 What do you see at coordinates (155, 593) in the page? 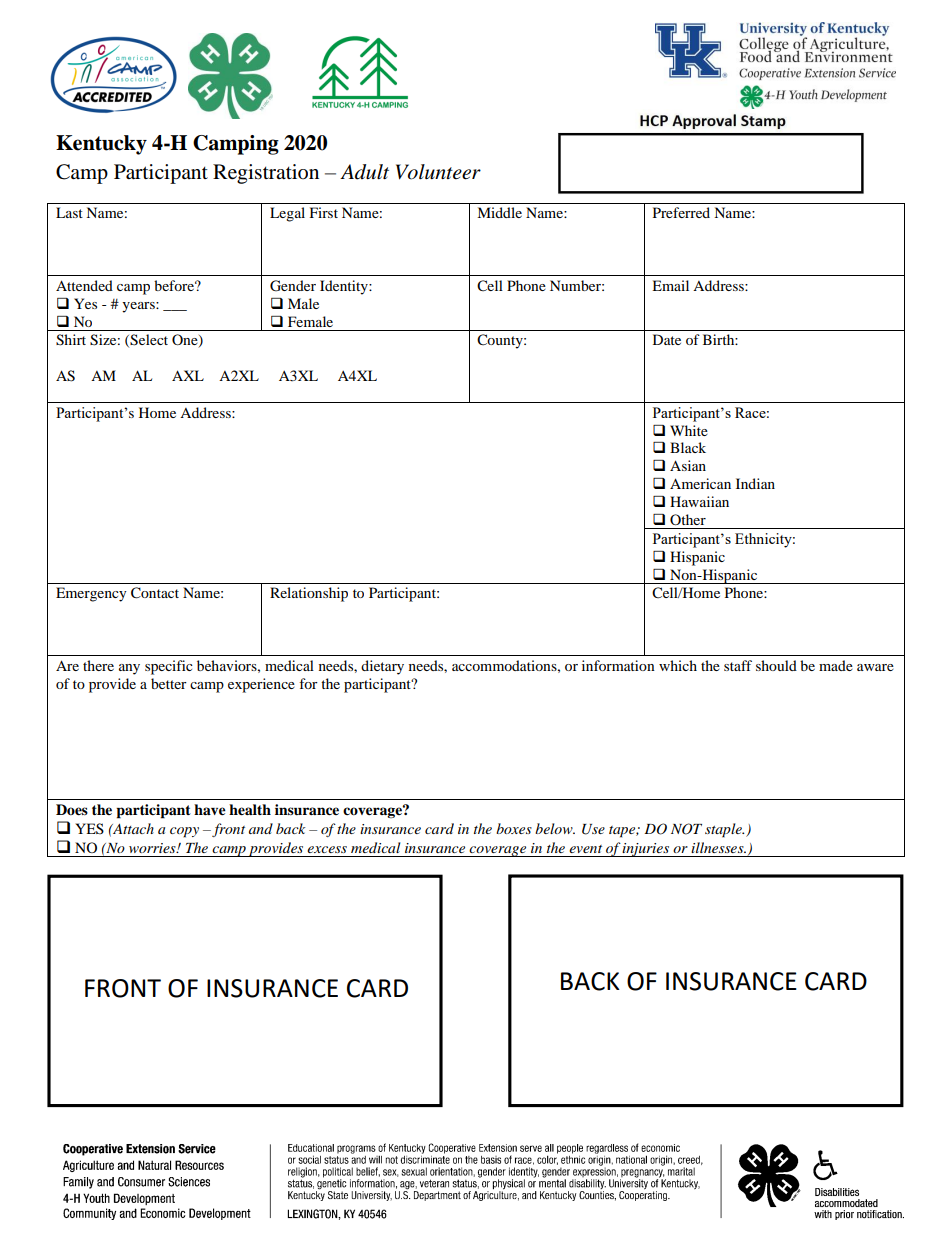
I see `Contact` at bounding box center [155, 593].
